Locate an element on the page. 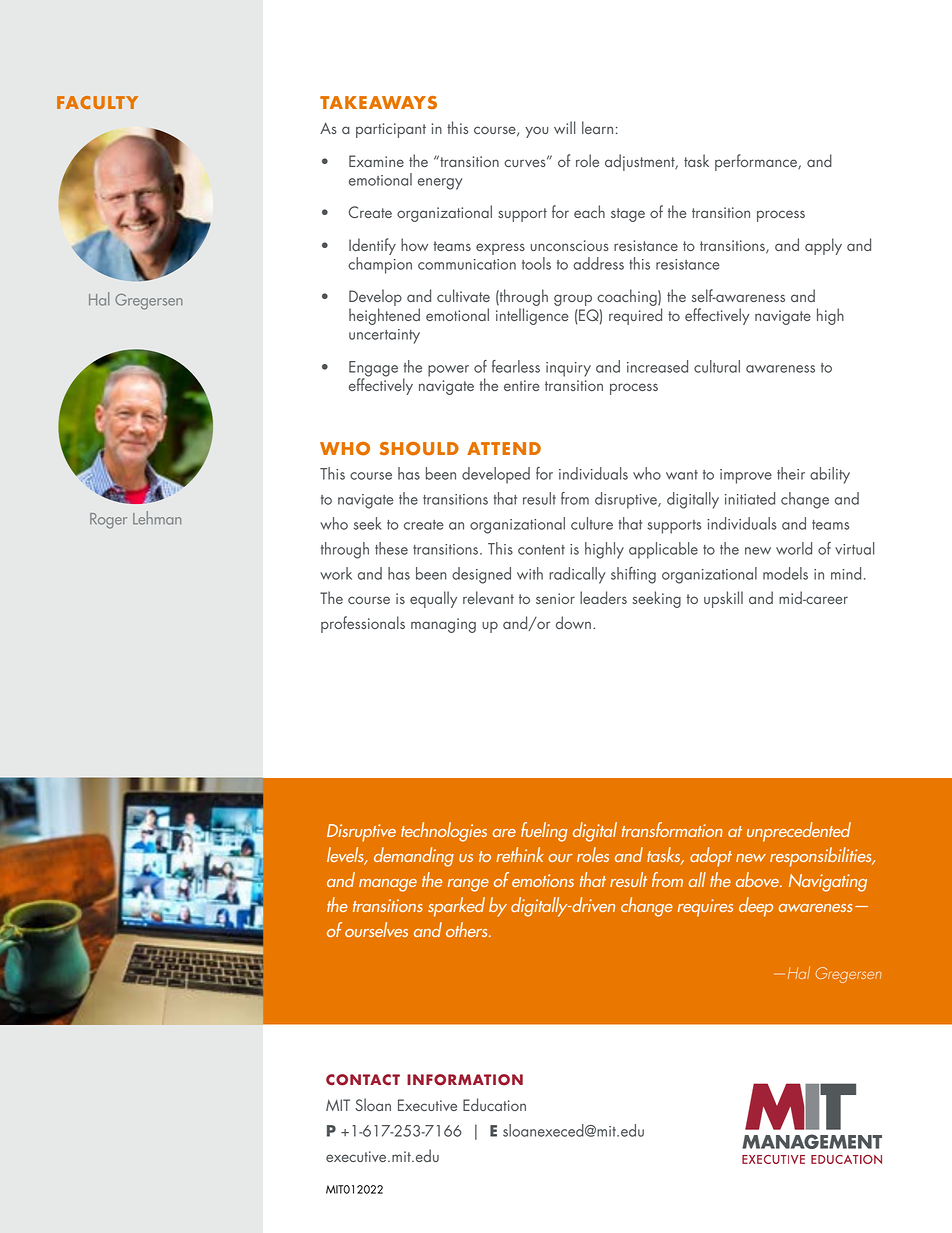 Image resolution: width=952 pixels, height=1233 pixels. cultural is located at coordinates (717, 366).
